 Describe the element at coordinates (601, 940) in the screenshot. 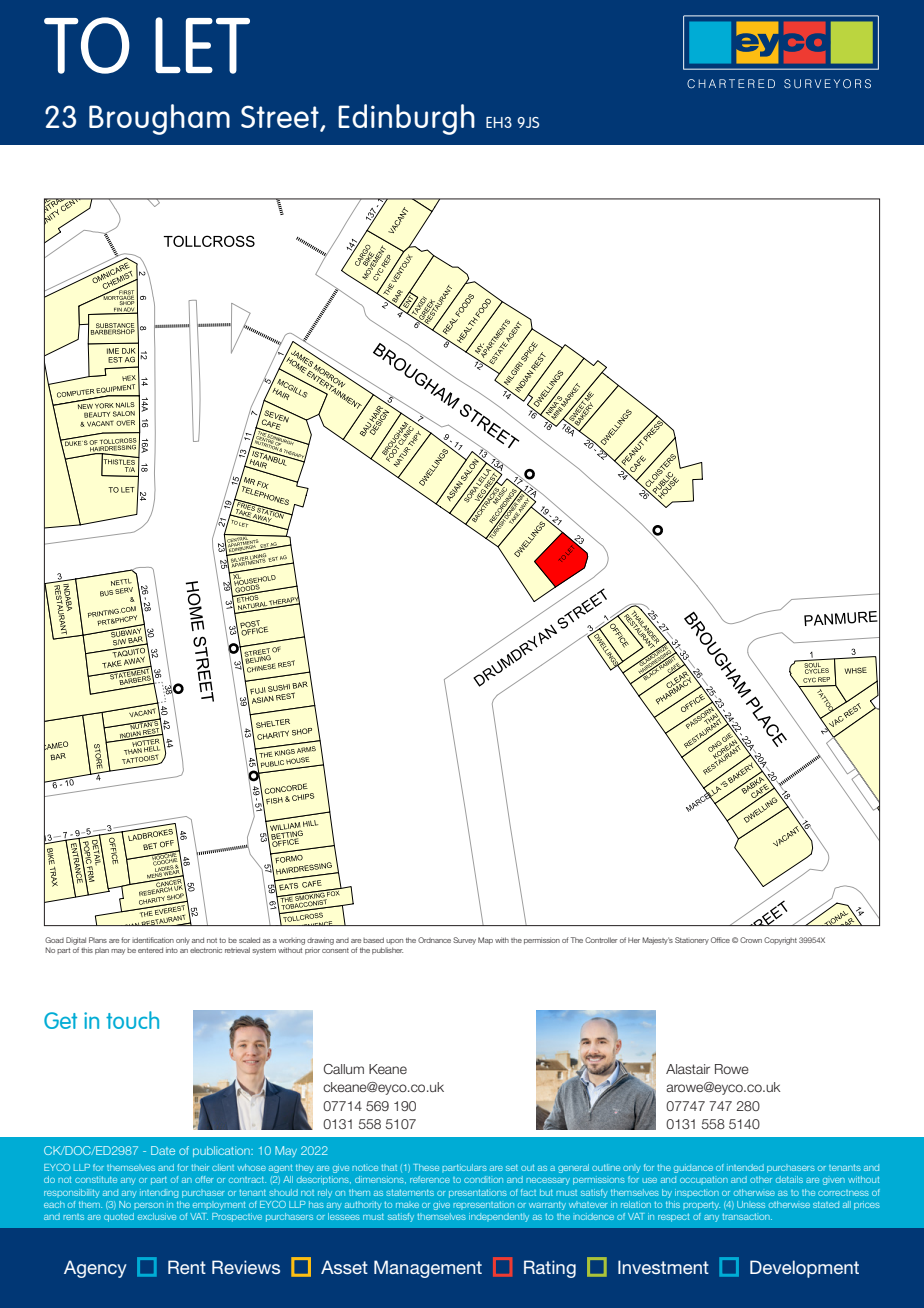

I see `Controller` at that location.
